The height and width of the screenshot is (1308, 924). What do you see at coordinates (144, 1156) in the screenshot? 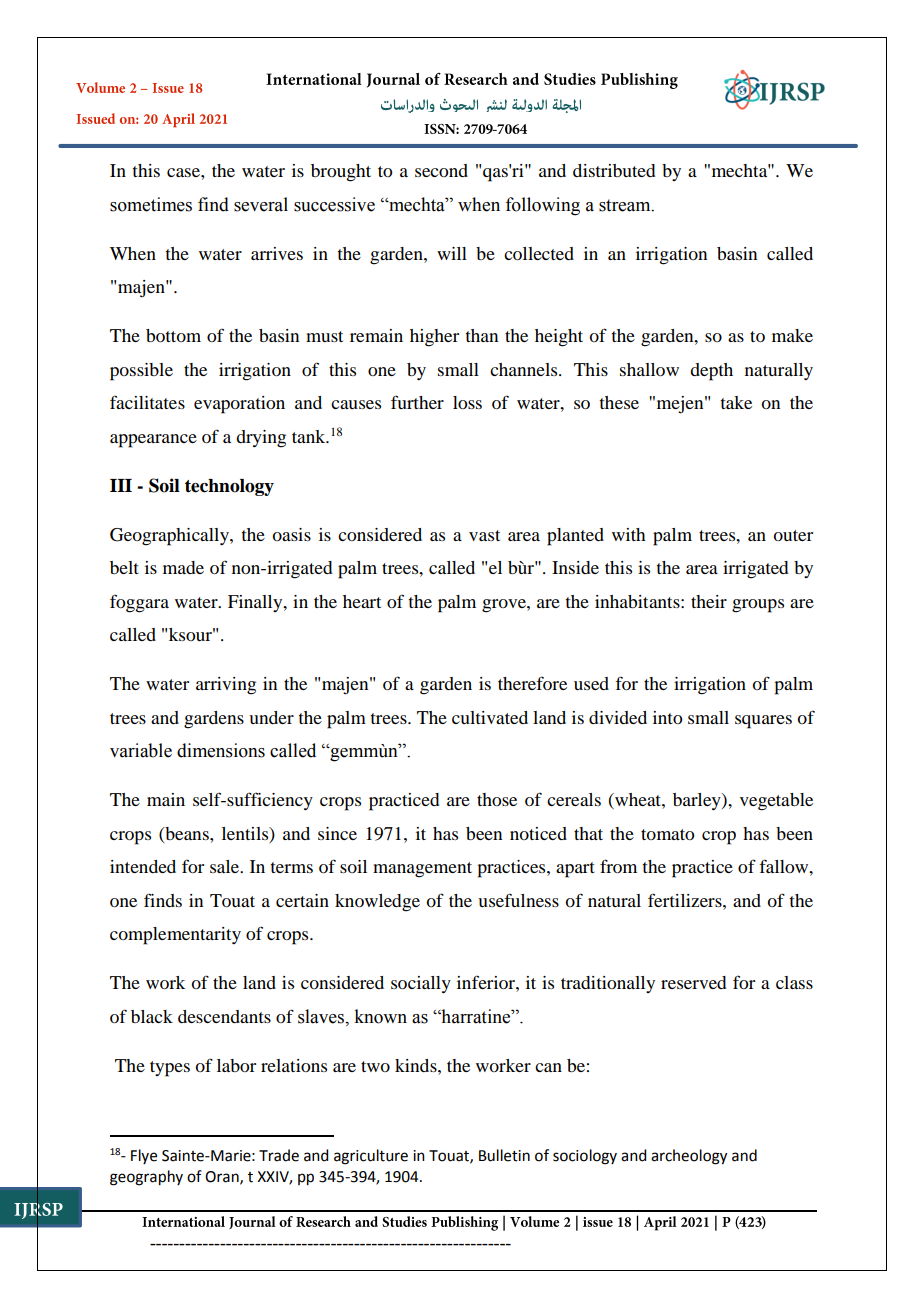
I see `Flye` at bounding box center [144, 1156].
